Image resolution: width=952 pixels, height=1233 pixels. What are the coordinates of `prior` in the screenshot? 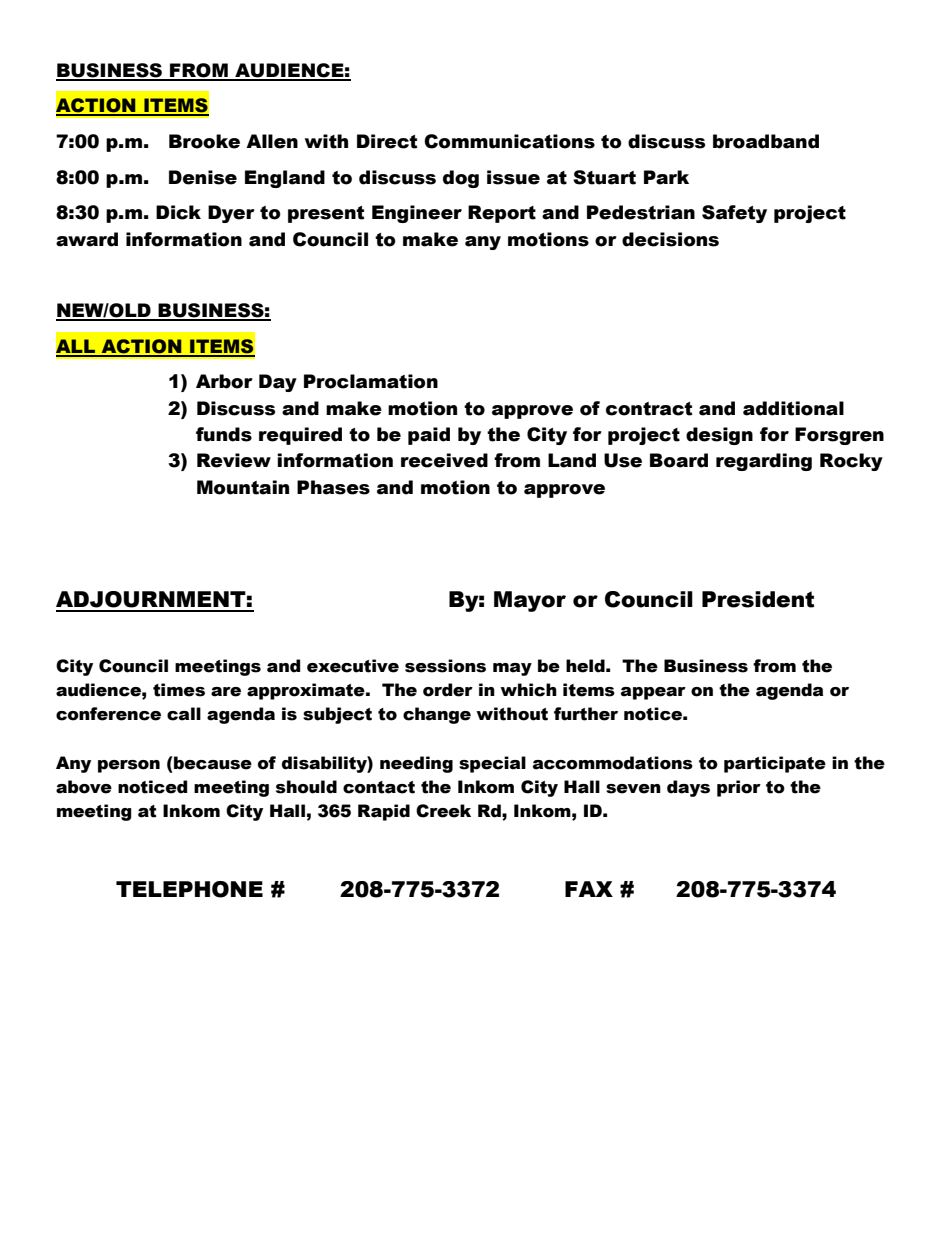 It's located at (739, 788).
